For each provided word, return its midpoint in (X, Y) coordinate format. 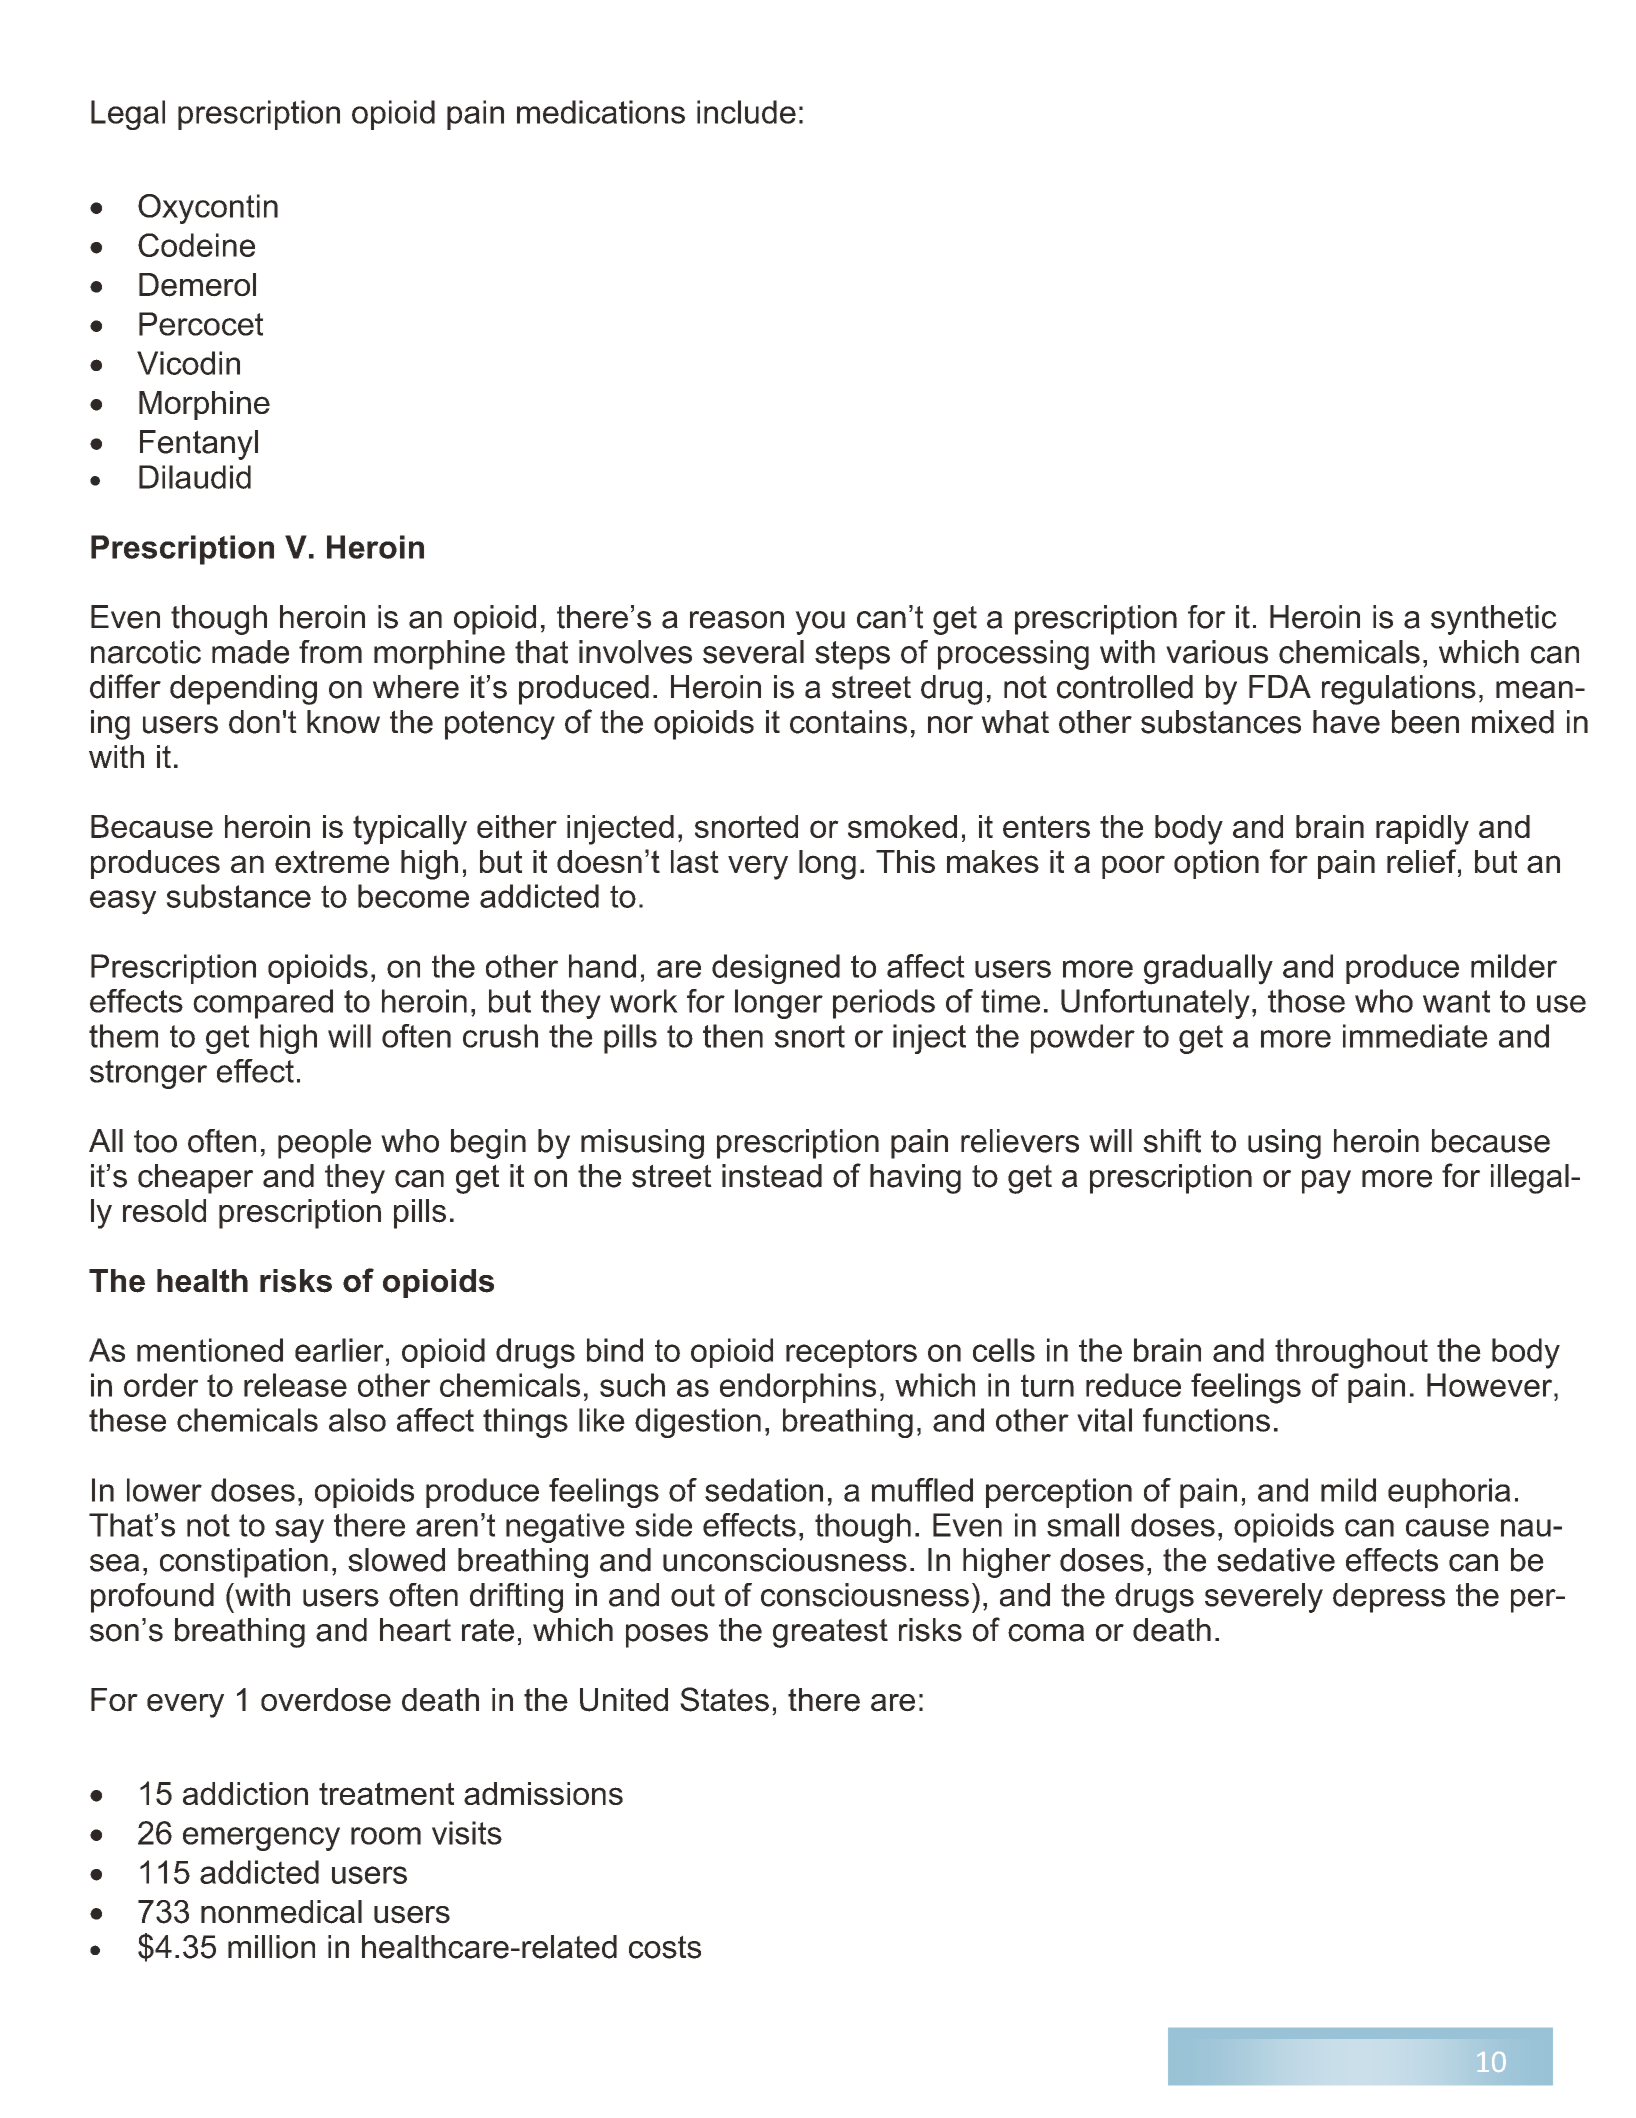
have (1346, 722)
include (746, 112)
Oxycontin (208, 209)
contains (848, 722)
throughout (1351, 1353)
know (343, 722)
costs (665, 1947)
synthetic (1494, 620)
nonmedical (281, 1912)
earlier (339, 1350)
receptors (851, 1353)
